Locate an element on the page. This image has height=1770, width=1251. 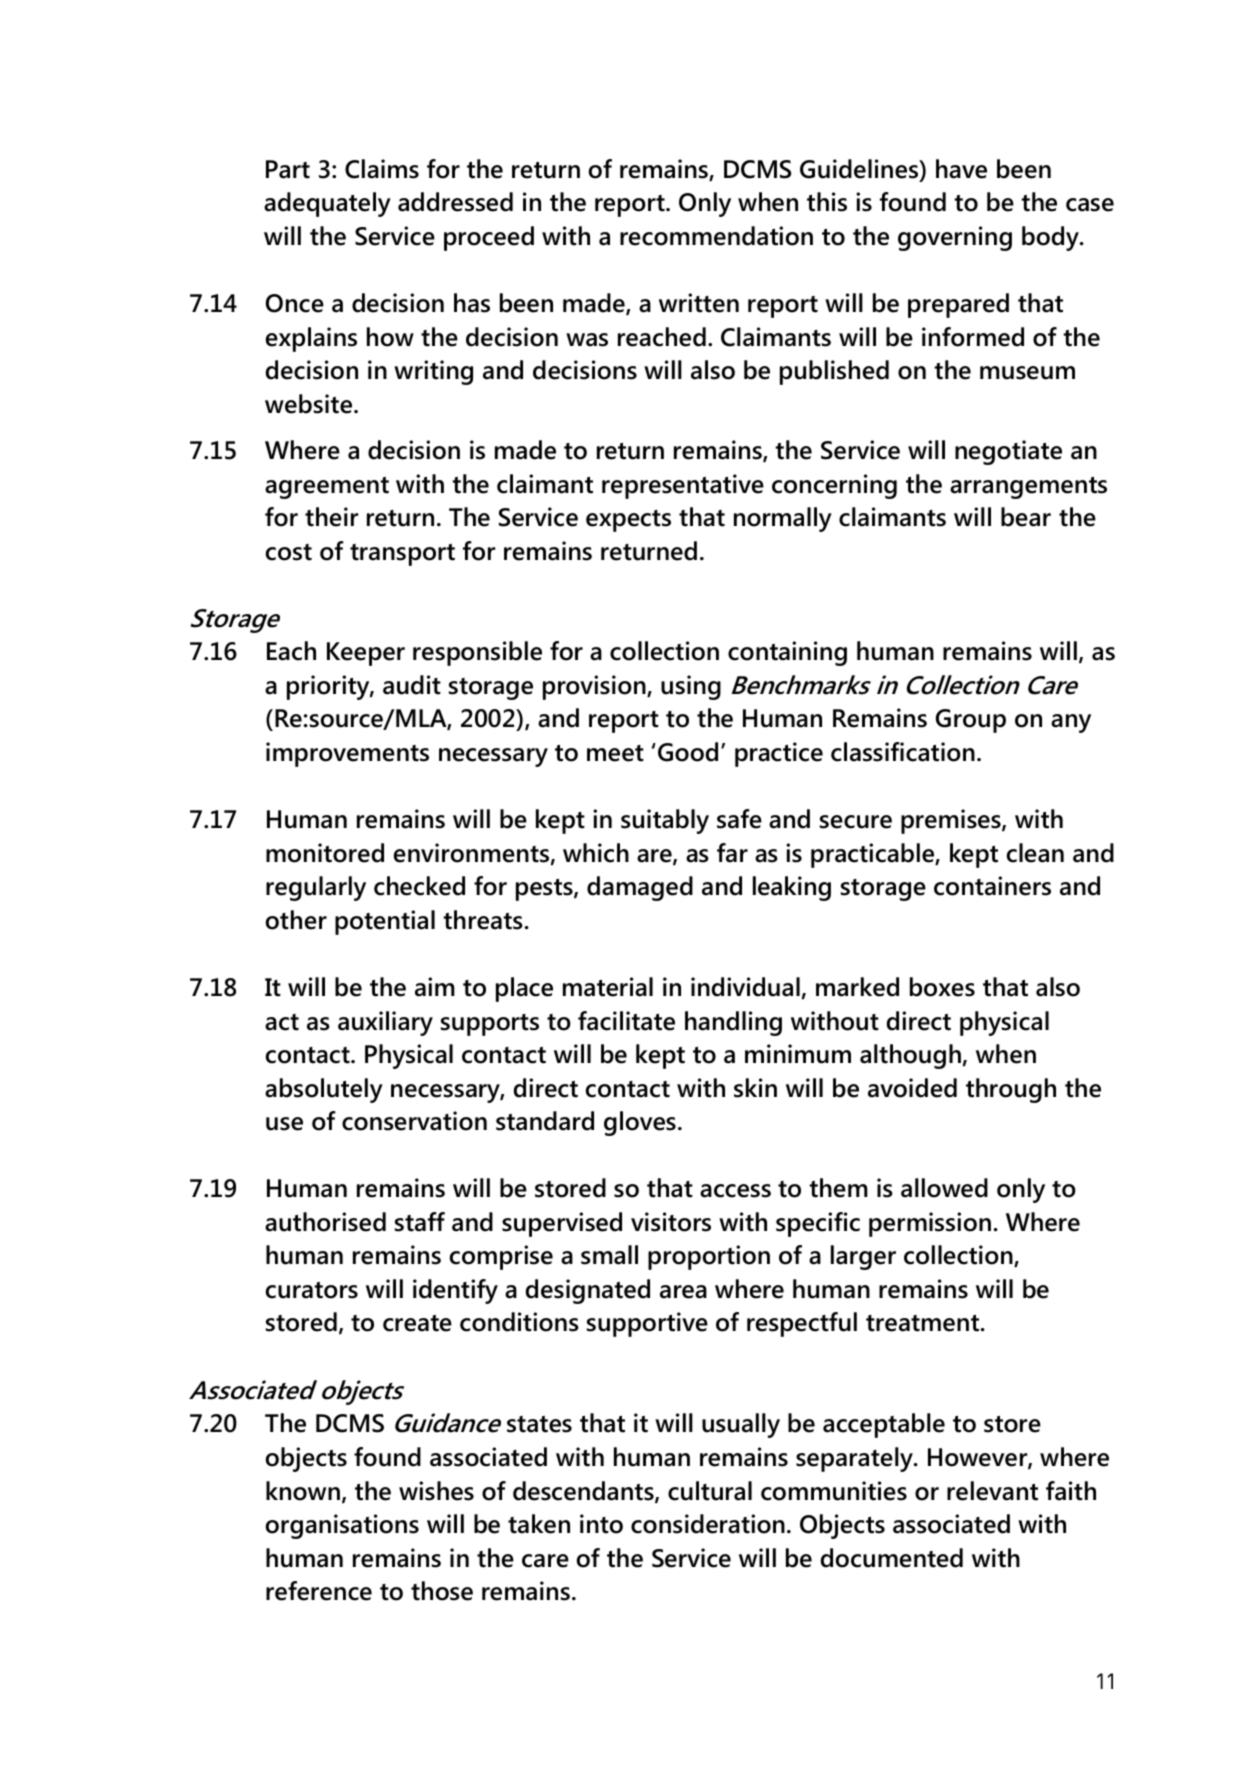
governing is located at coordinates (955, 238).
